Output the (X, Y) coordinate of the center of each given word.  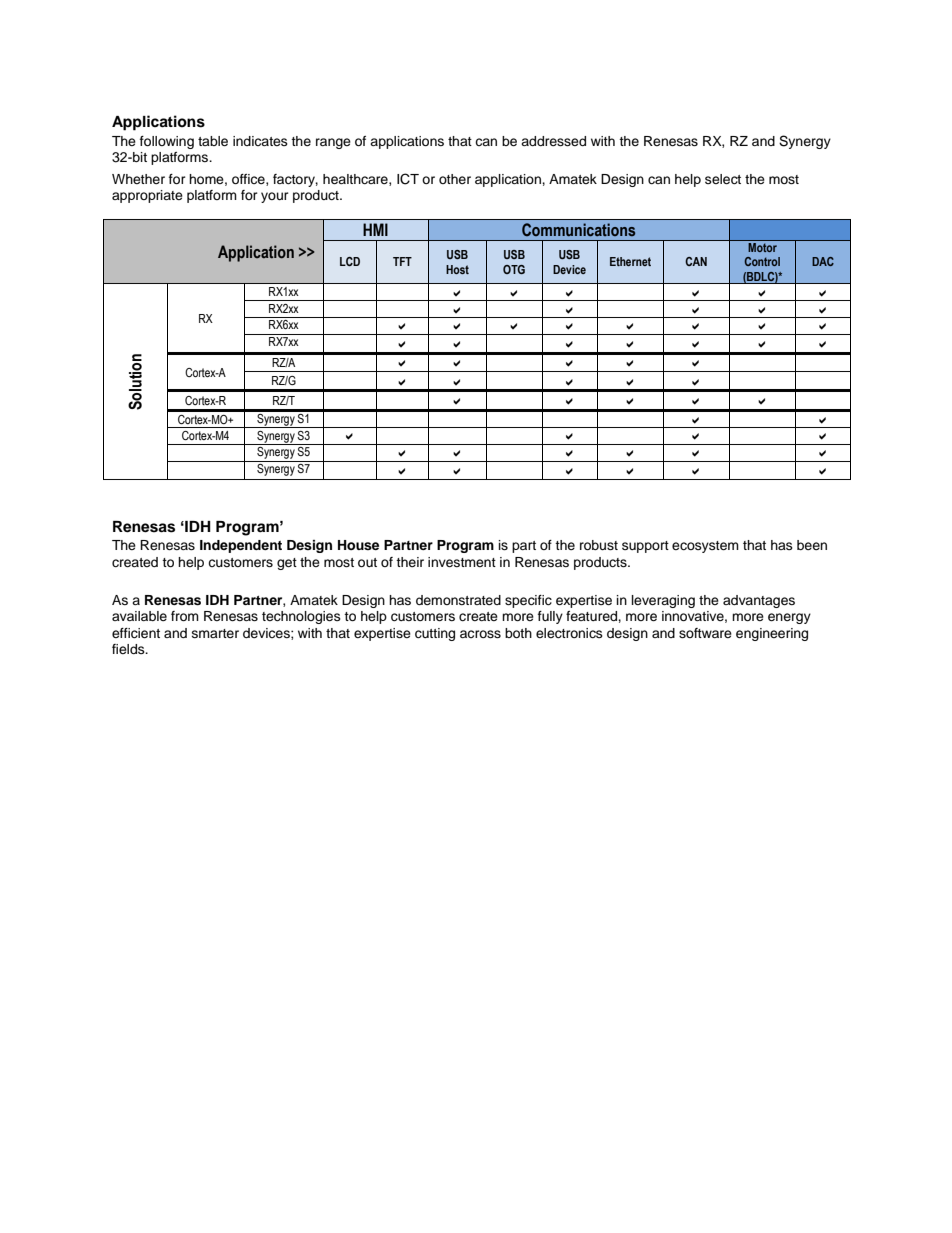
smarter (215, 633)
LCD (350, 261)
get (287, 564)
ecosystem (705, 547)
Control (762, 261)
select (723, 179)
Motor (763, 247)
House (358, 545)
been (812, 545)
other (455, 179)
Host (457, 269)
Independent (241, 546)
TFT (402, 261)
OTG (514, 269)
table (213, 141)
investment (462, 562)
